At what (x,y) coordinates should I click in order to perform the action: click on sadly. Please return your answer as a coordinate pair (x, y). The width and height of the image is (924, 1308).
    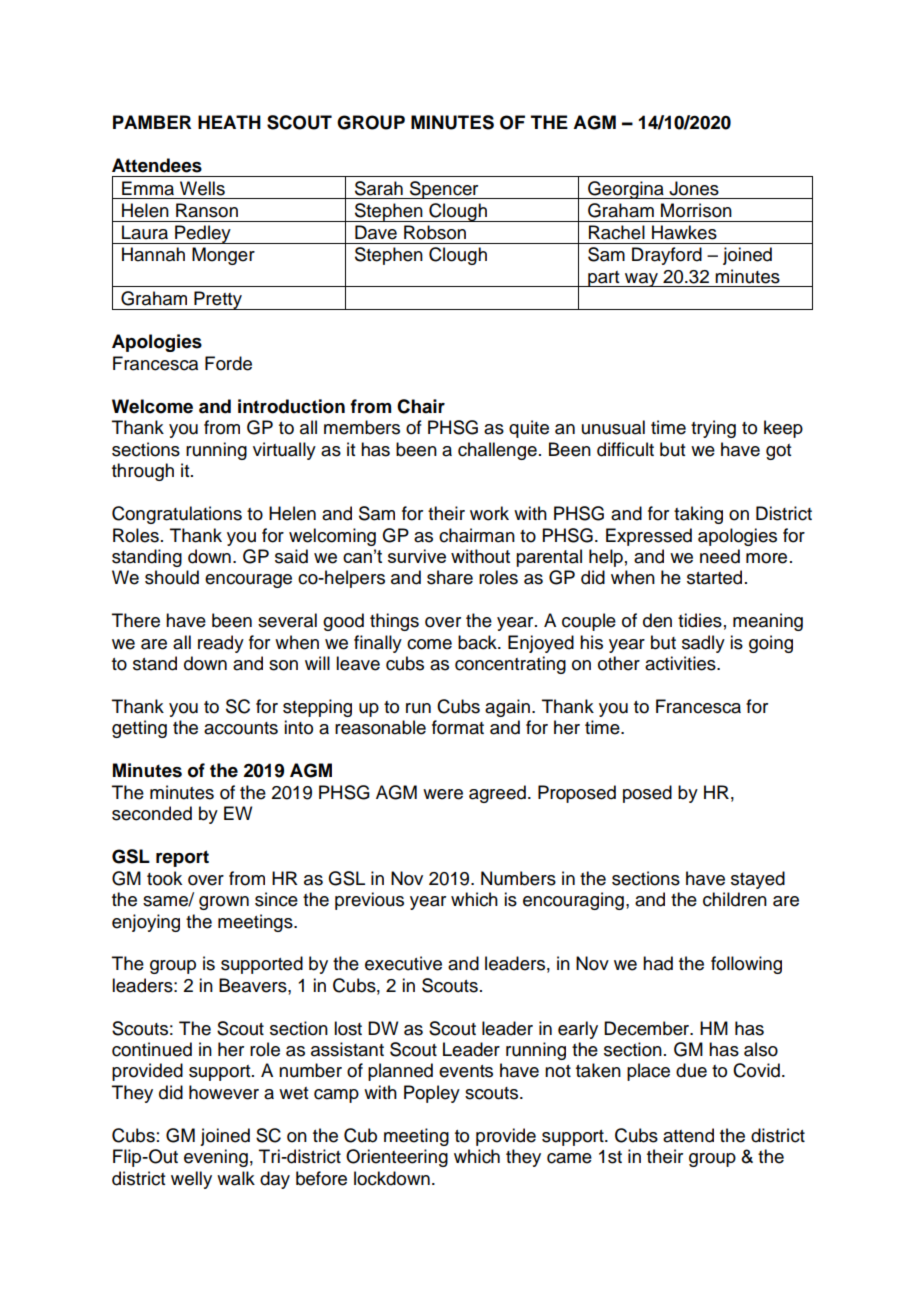
    Looking at the image, I should click on (703, 644).
